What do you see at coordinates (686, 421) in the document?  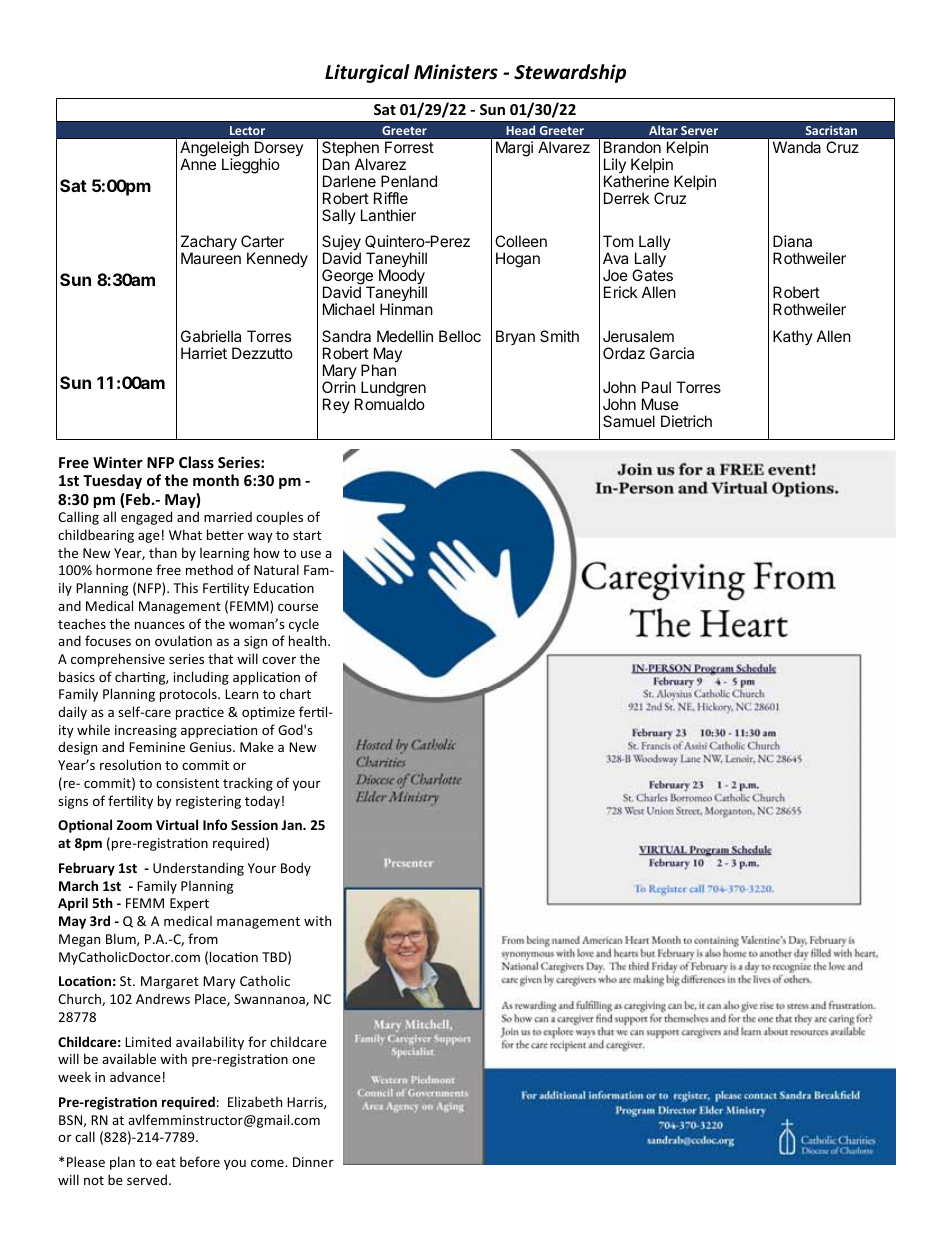 I see `Dietrich` at bounding box center [686, 421].
